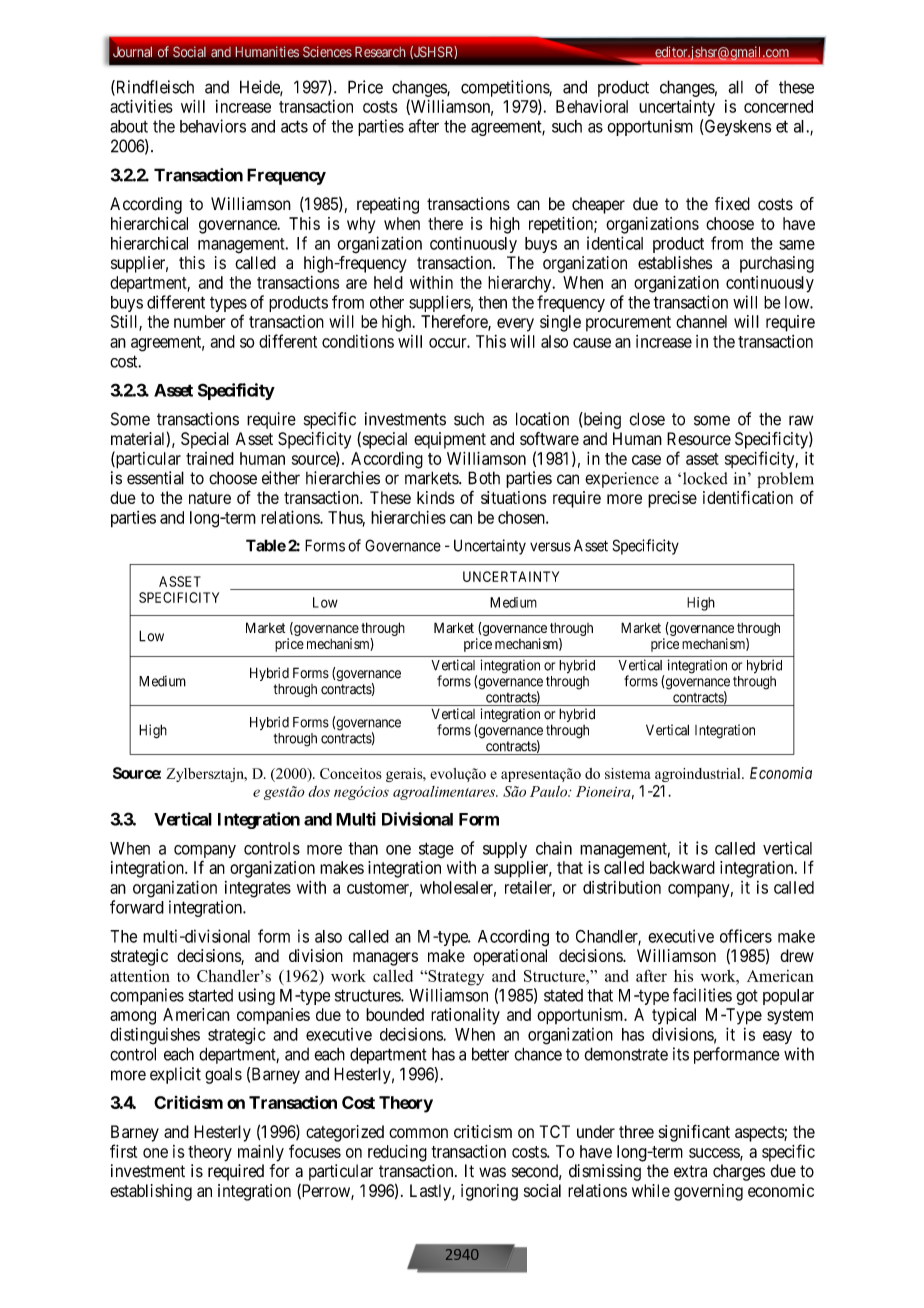  Describe the element at coordinates (627, 773) in the screenshot. I see `sistema` at that location.
